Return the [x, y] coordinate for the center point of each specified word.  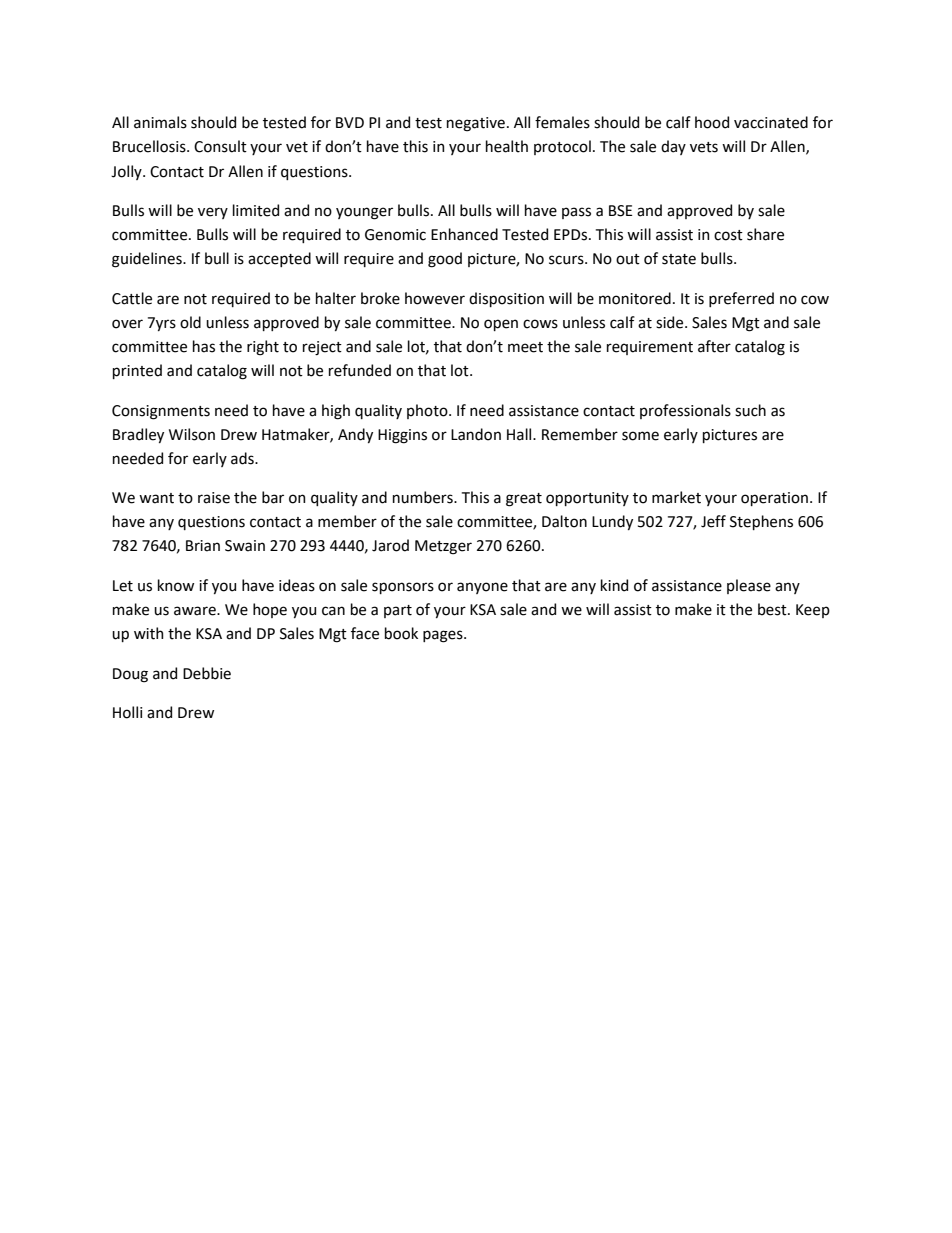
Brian [203, 546]
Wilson [192, 434]
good [445, 260]
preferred [741, 299]
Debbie [207, 673]
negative [476, 124]
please [749, 586]
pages [444, 636]
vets [704, 147]
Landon [476, 434]
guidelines [148, 260]
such [750, 410]
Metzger [443, 547]
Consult [220, 146]
